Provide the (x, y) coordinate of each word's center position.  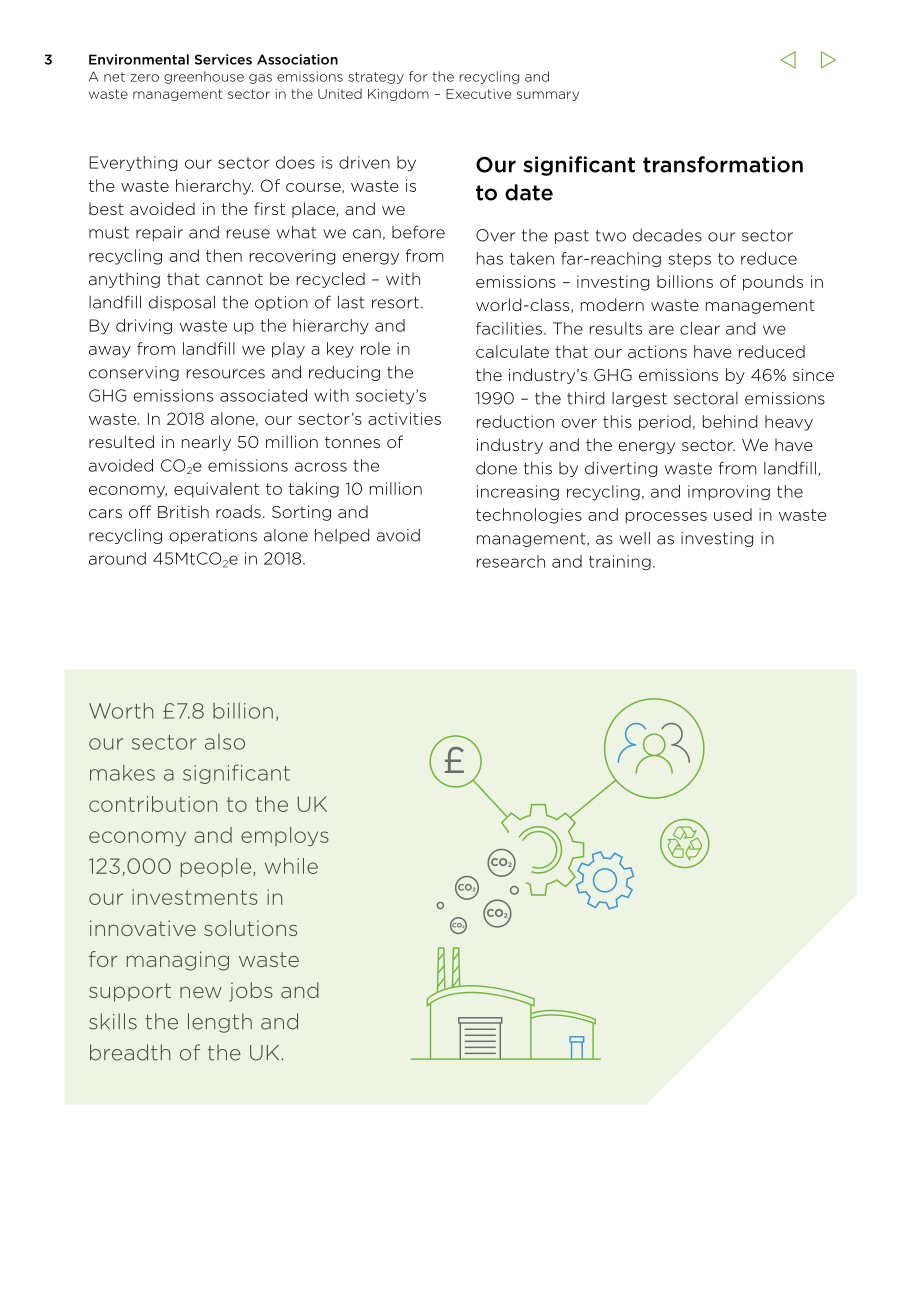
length (220, 1023)
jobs (251, 992)
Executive (478, 94)
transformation (723, 164)
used (733, 514)
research (511, 561)
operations (213, 536)
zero (144, 78)
